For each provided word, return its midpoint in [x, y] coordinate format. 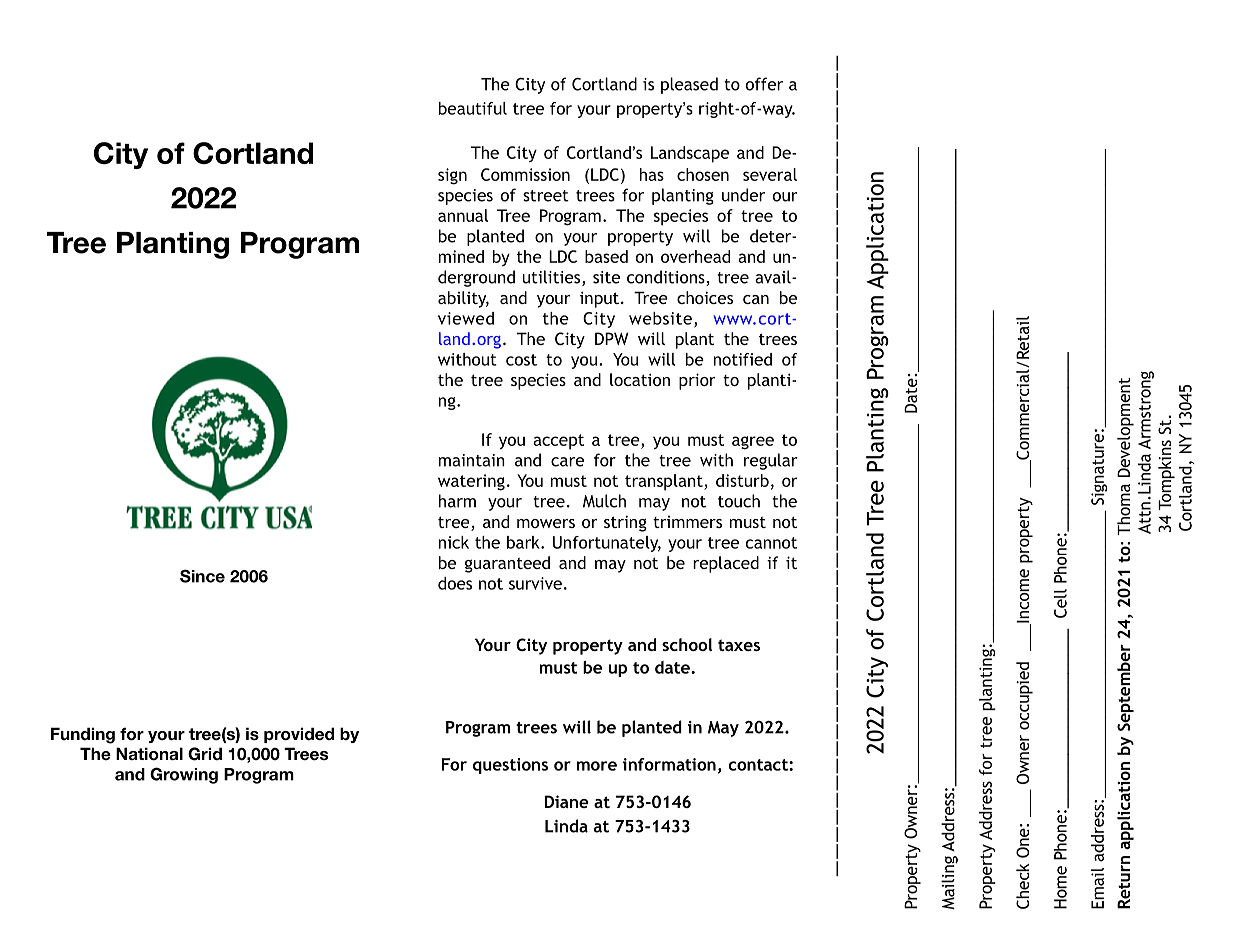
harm [457, 501]
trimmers [687, 522]
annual [463, 215]
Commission [525, 174]
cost [521, 360]
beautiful [473, 108]
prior [697, 381]
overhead [695, 256]
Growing [184, 775]
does [455, 583]
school [687, 644]
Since [202, 576]
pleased [689, 85]
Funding [83, 735]
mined [461, 256]
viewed [466, 318]
